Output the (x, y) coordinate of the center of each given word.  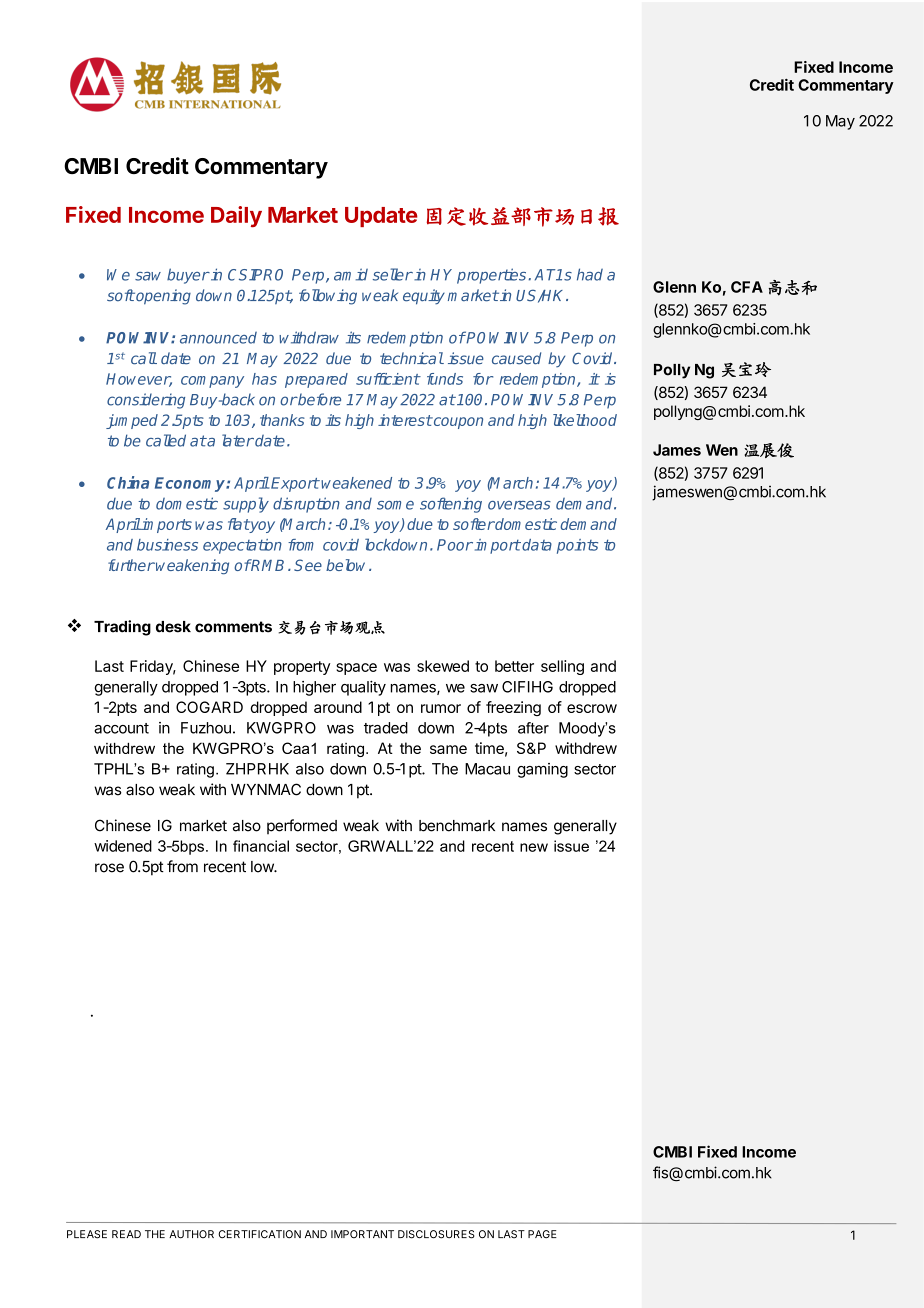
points (577, 546)
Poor (455, 545)
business (167, 545)
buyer (188, 276)
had (590, 274)
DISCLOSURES (436, 1234)
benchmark (457, 826)
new (534, 847)
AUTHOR (191, 1234)
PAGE (542, 1234)
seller (393, 274)
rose (109, 868)
